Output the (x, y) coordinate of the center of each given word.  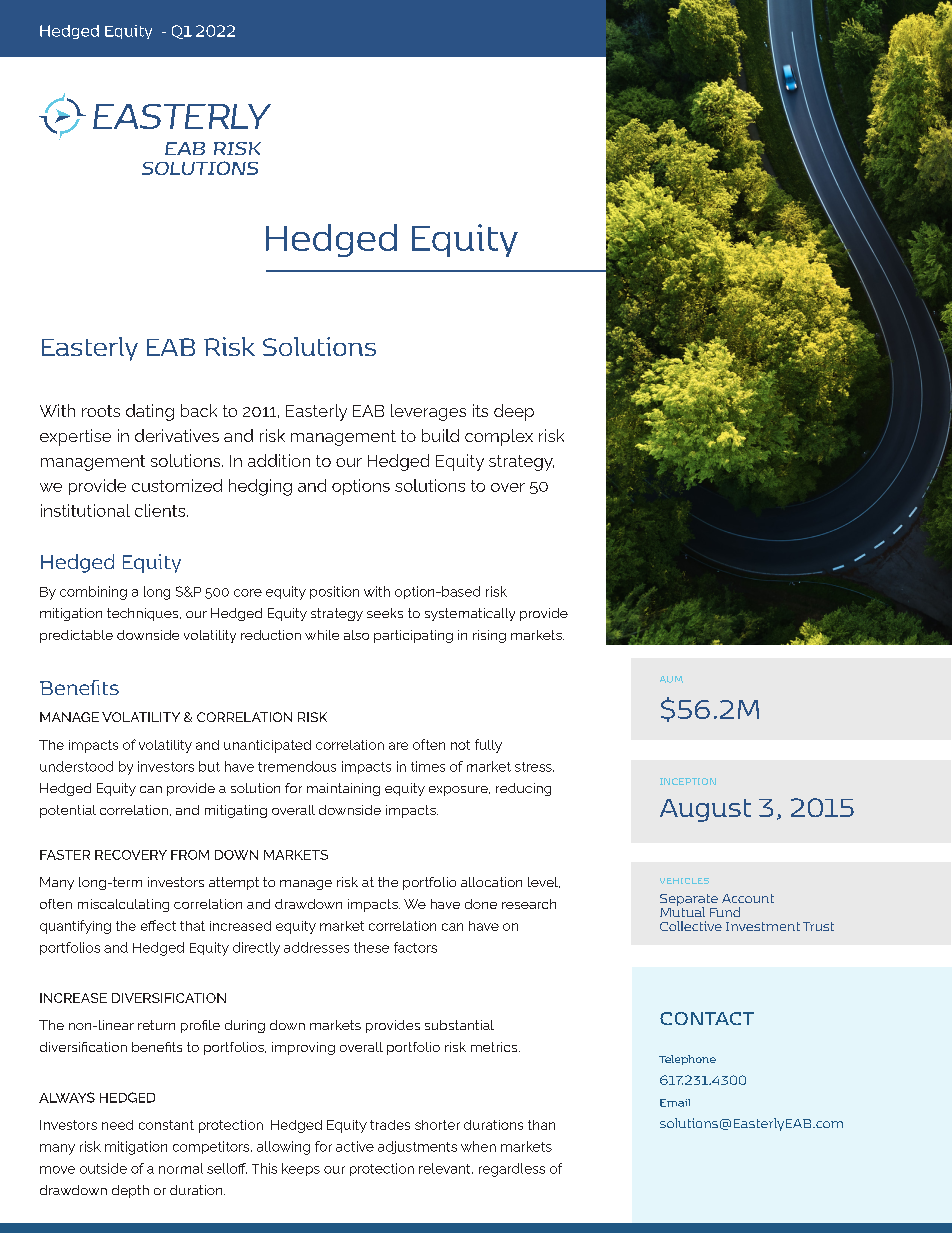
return (156, 1025)
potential (68, 811)
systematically (470, 614)
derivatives (177, 435)
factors (415, 947)
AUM (671, 679)
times (428, 766)
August (705, 810)
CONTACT (707, 1018)
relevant (446, 1168)
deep (514, 412)
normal (181, 1168)
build (440, 435)
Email (675, 1103)
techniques (144, 614)
